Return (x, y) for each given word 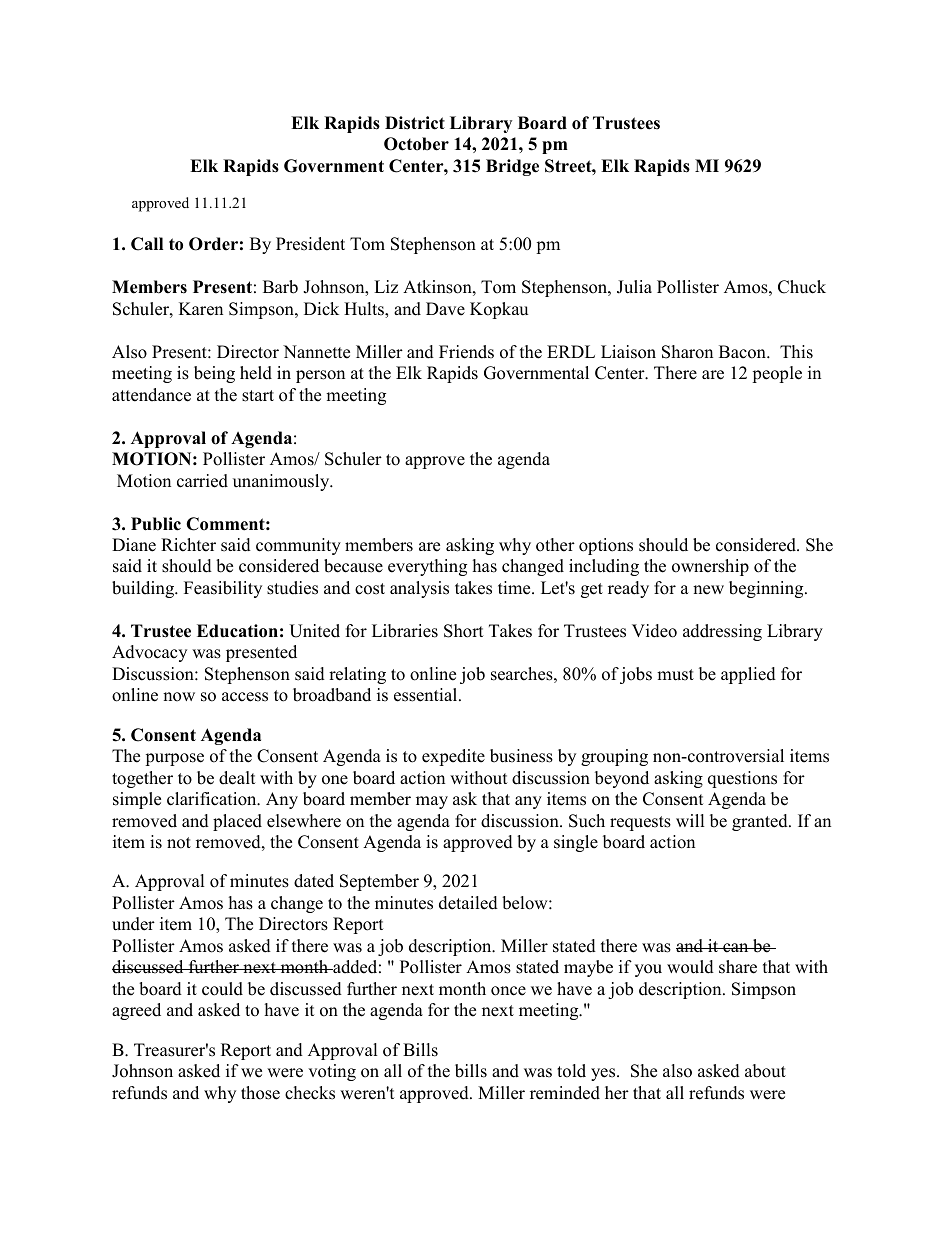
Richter (188, 545)
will (690, 820)
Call (147, 244)
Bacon (743, 352)
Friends (466, 352)
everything (427, 567)
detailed (468, 903)
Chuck (802, 287)
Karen (201, 309)
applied (748, 675)
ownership (710, 567)
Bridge (512, 167)
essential (427, 695)
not (179, 843)
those (260, 1093)
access (245, 697)
